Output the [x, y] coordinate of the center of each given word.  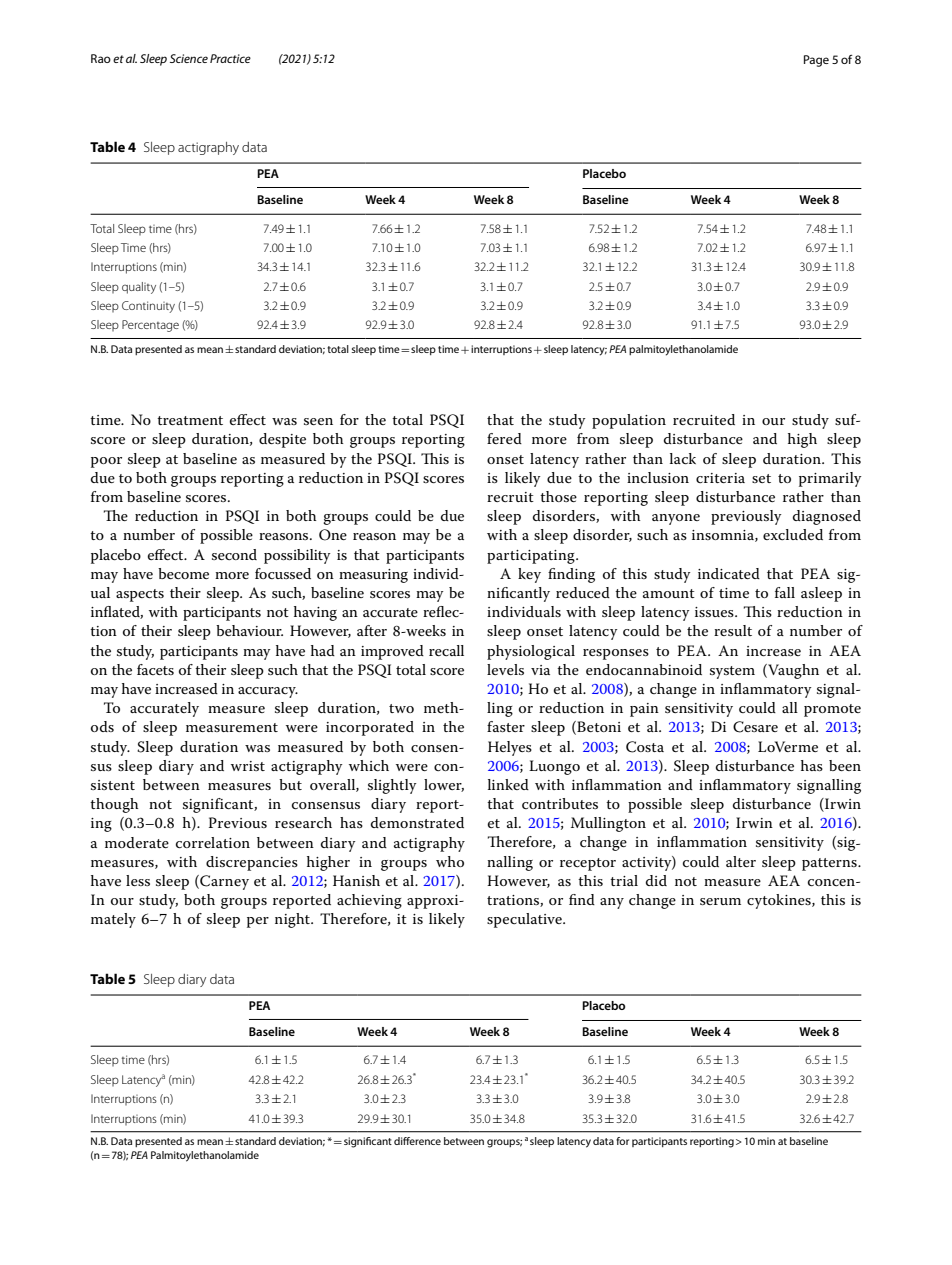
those [558, 496]
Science [189, 58]
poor [106, 462]
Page [816, 61]
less [138, 880]
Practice [230, 58]
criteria [720, 478]
